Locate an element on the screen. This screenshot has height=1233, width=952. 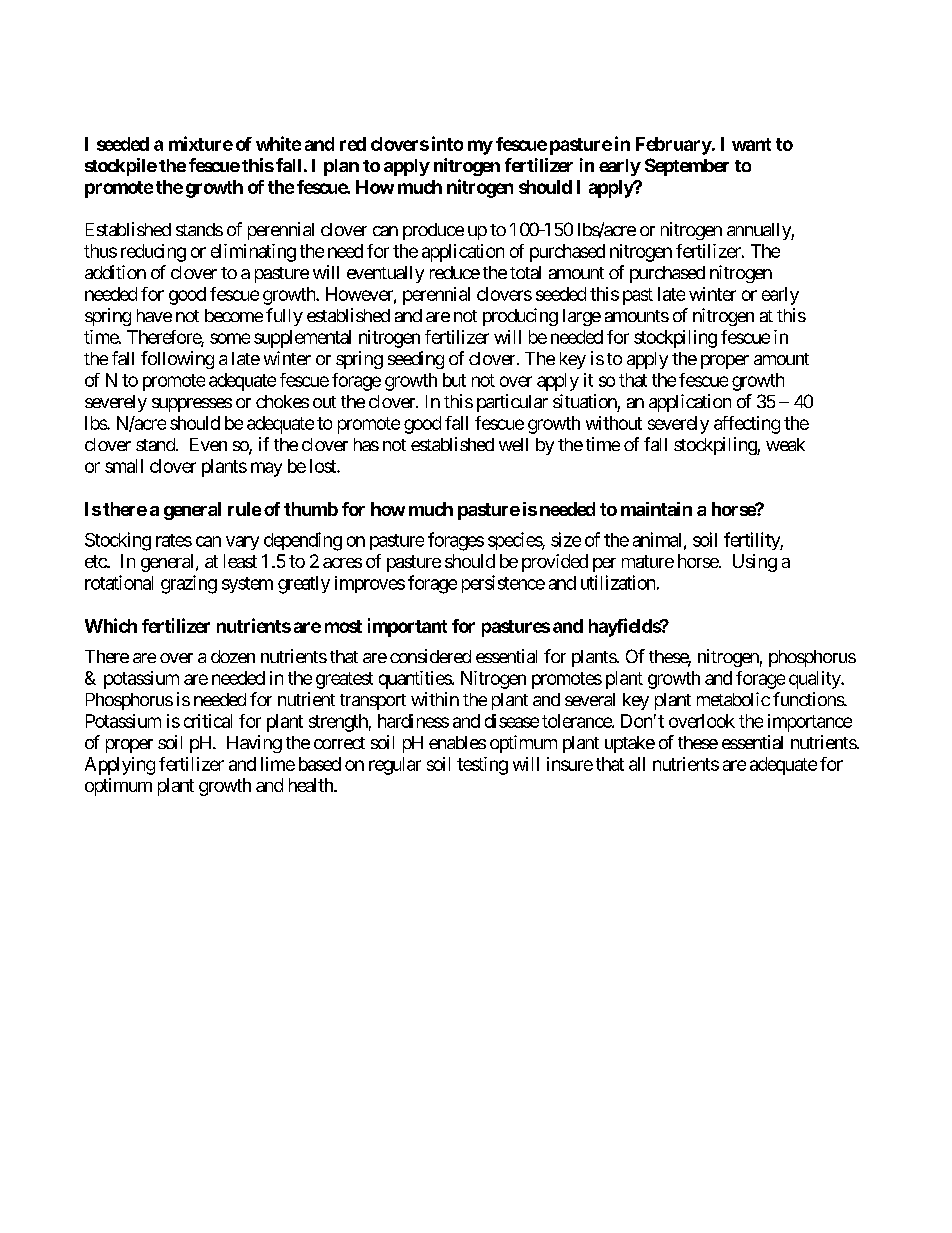
total is located at coordinates (525, 272).
